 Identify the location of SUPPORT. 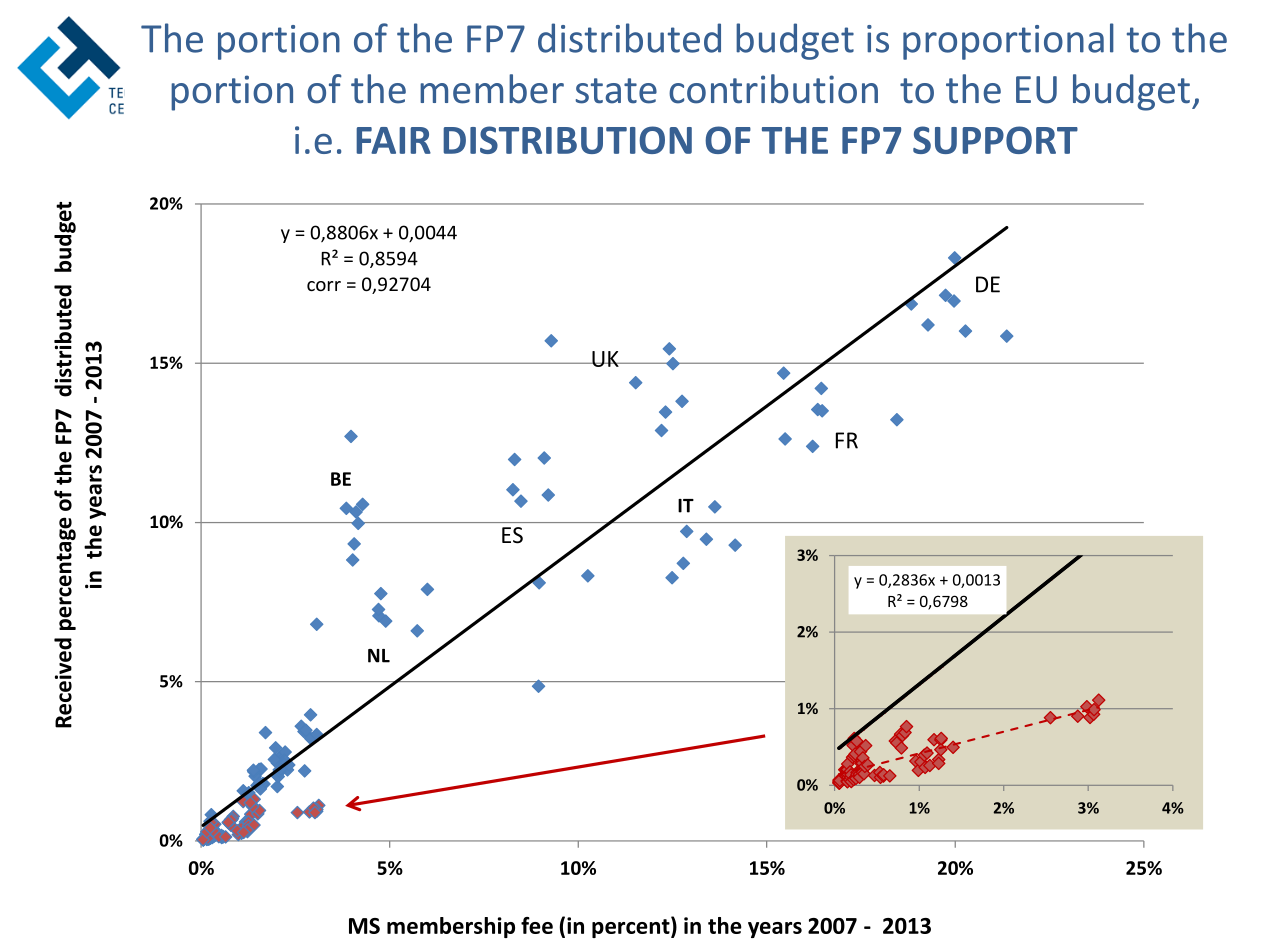
(995, 140).
